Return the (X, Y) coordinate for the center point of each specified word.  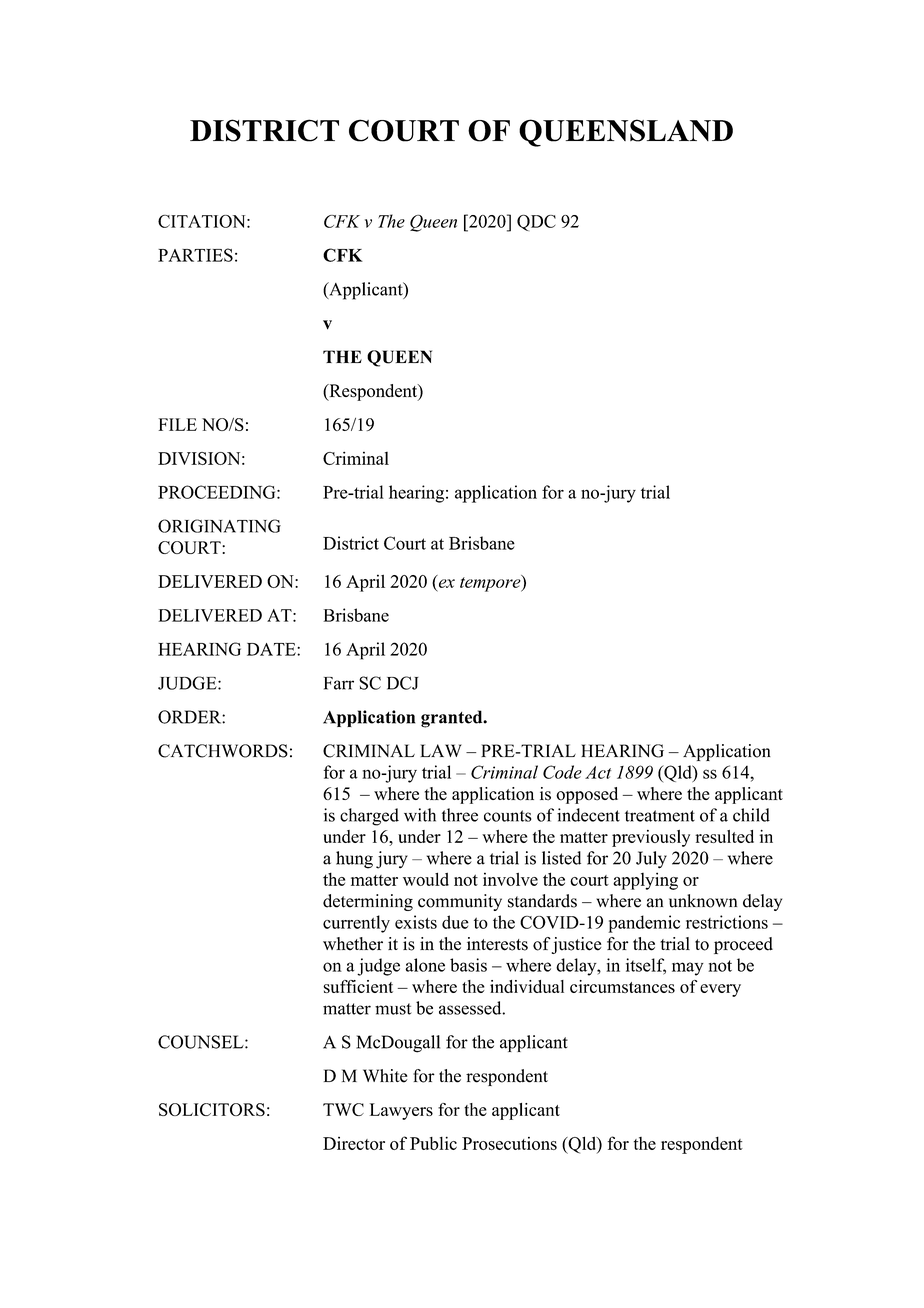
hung (354, 860)
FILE (177, 424)
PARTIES (195, 255)
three (460, 815)
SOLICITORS (212, 1109)
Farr (339, 683)
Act (598, 772)
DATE (272, 649)
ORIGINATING (219, 526)
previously (651, 838)
